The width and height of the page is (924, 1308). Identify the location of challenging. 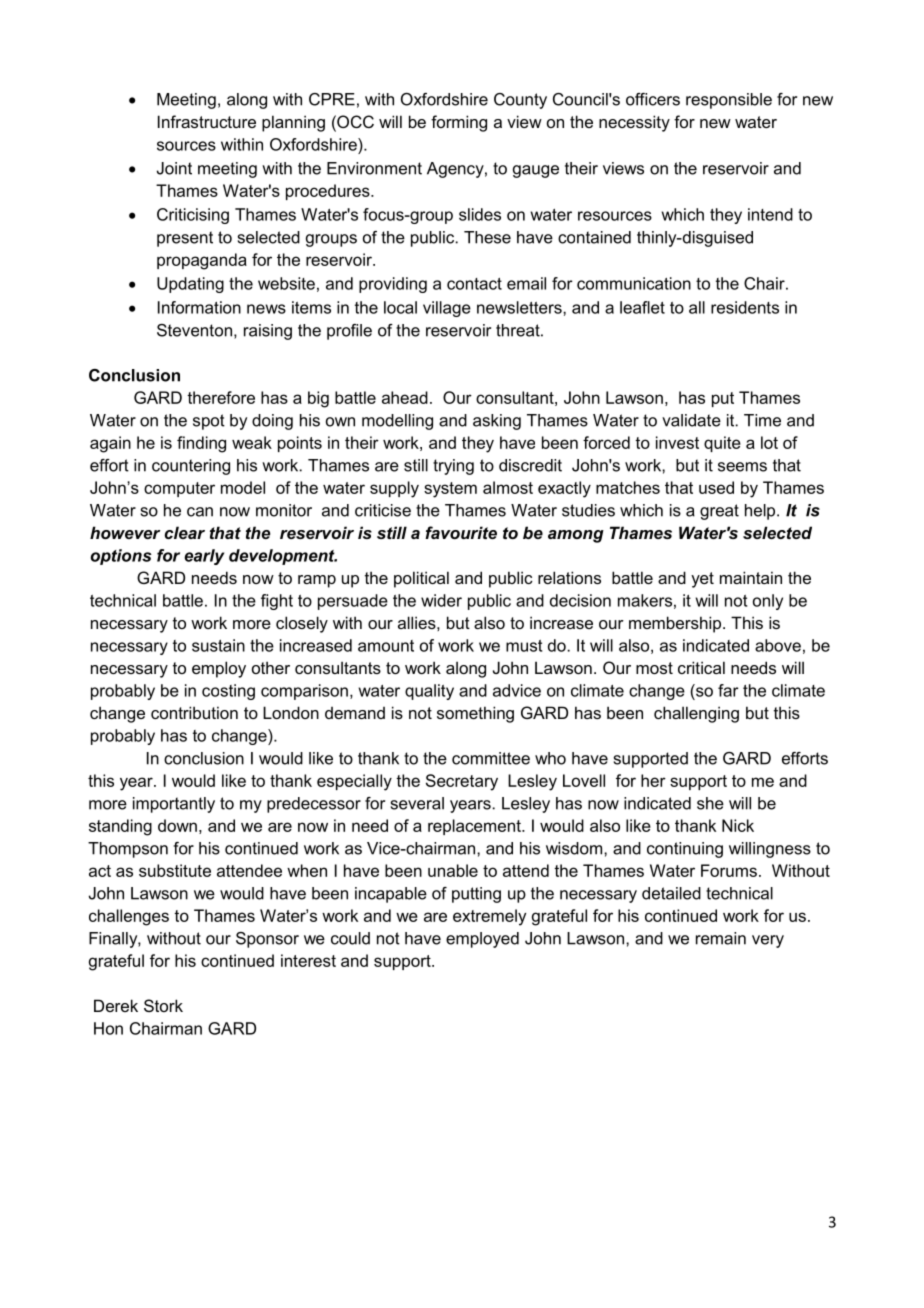
(696, 714).
